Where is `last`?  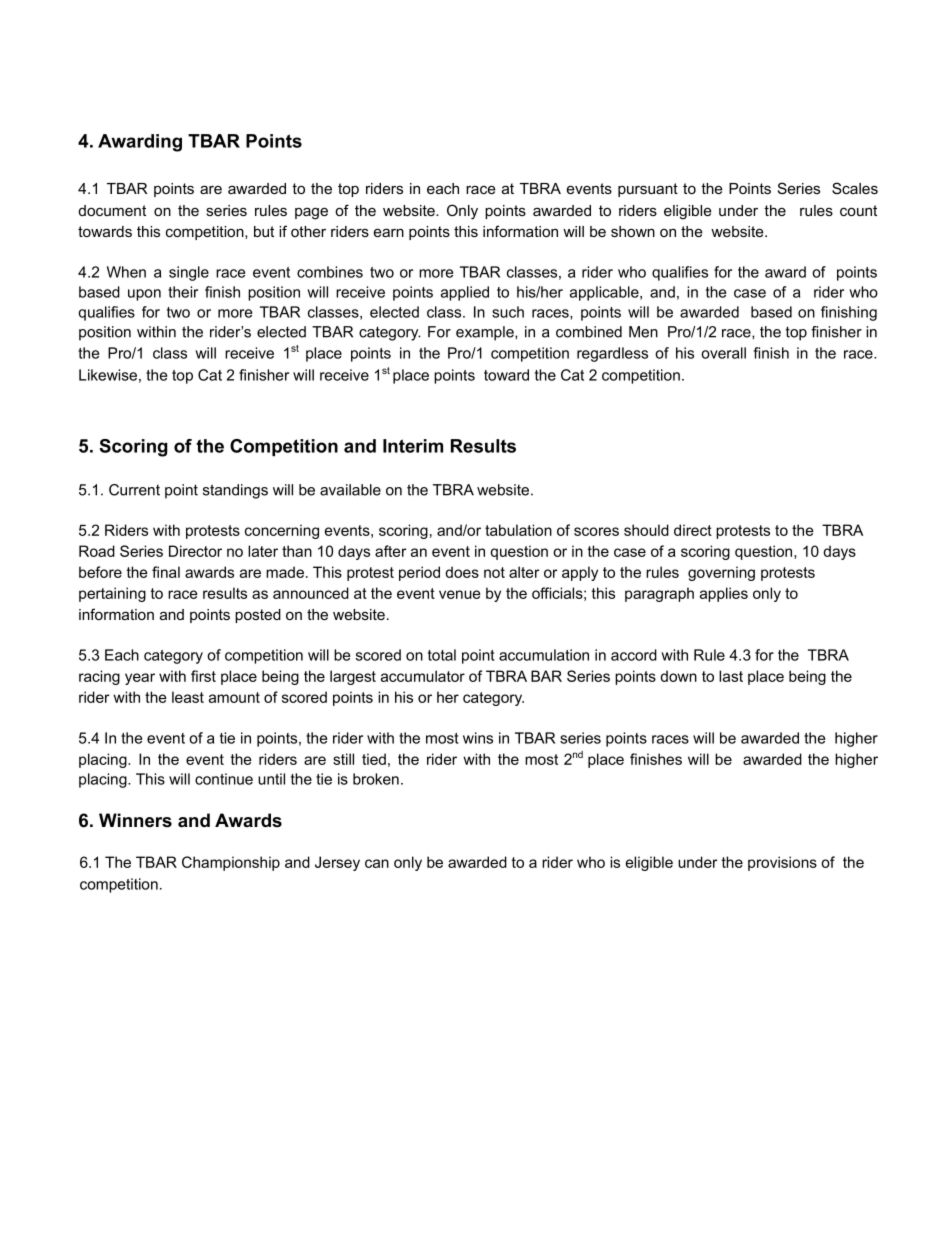 last is located at coordinates (731, 676).
